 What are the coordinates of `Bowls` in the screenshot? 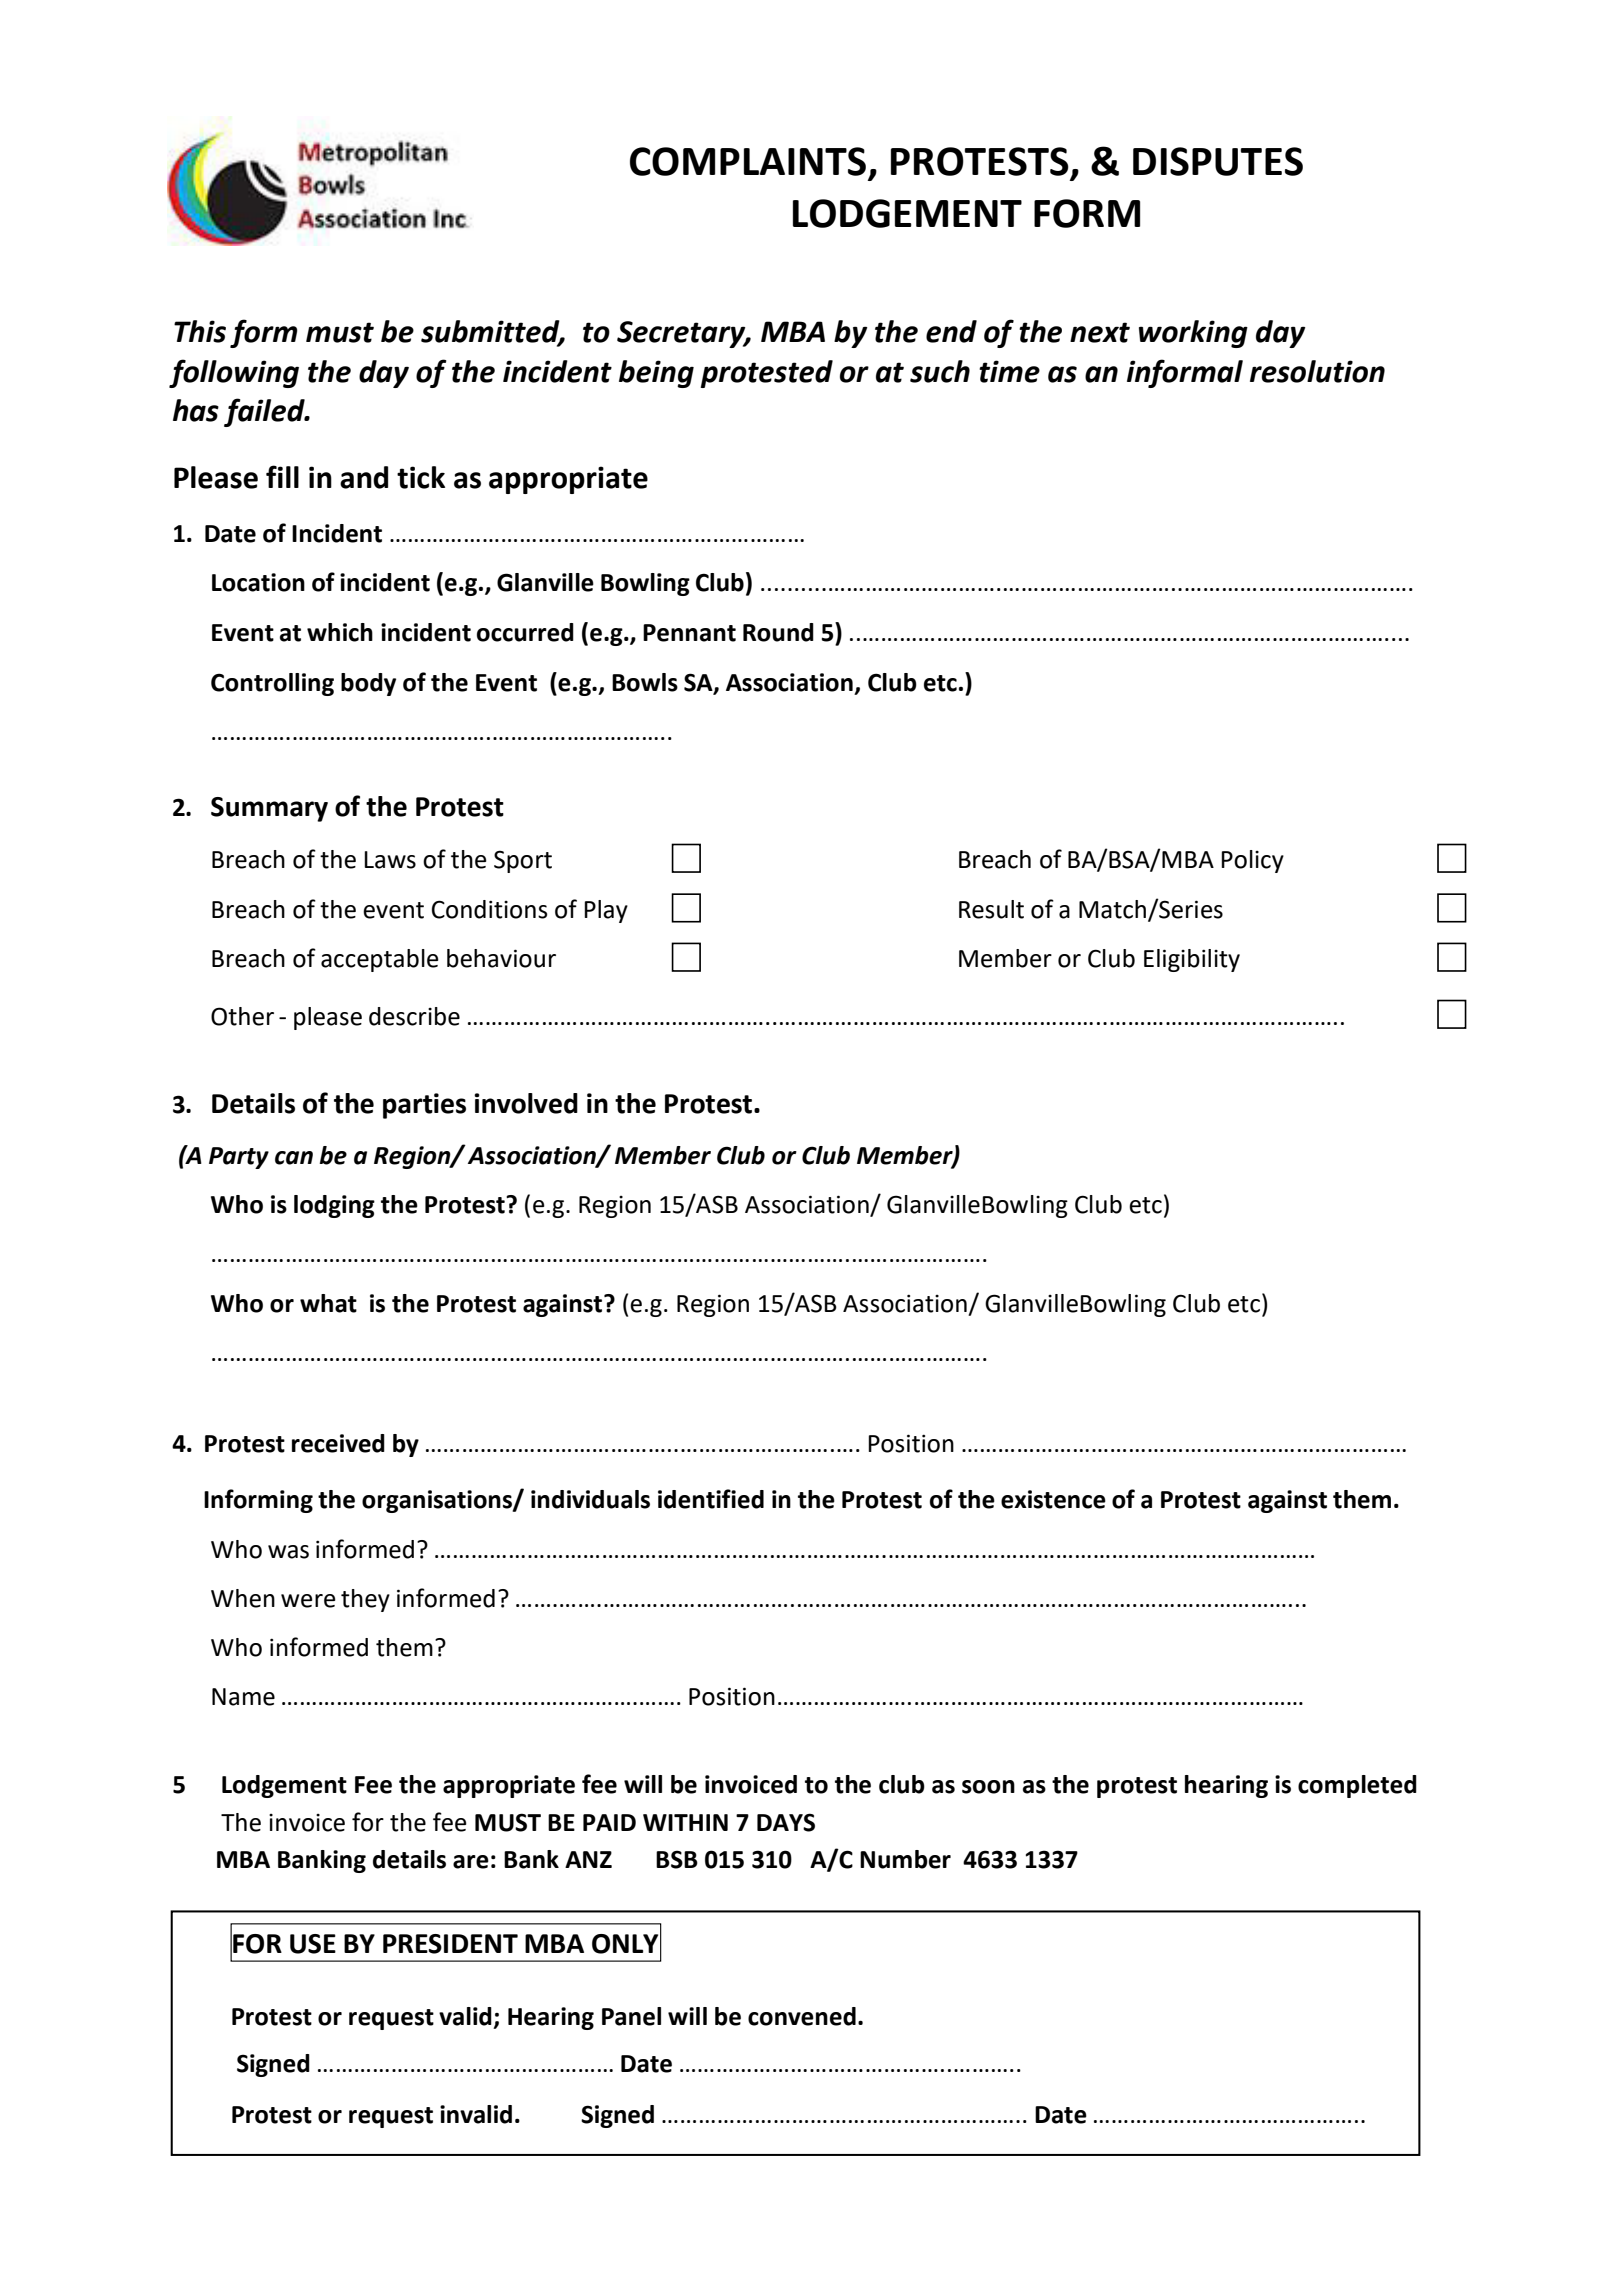 It's located at (645, 682).
